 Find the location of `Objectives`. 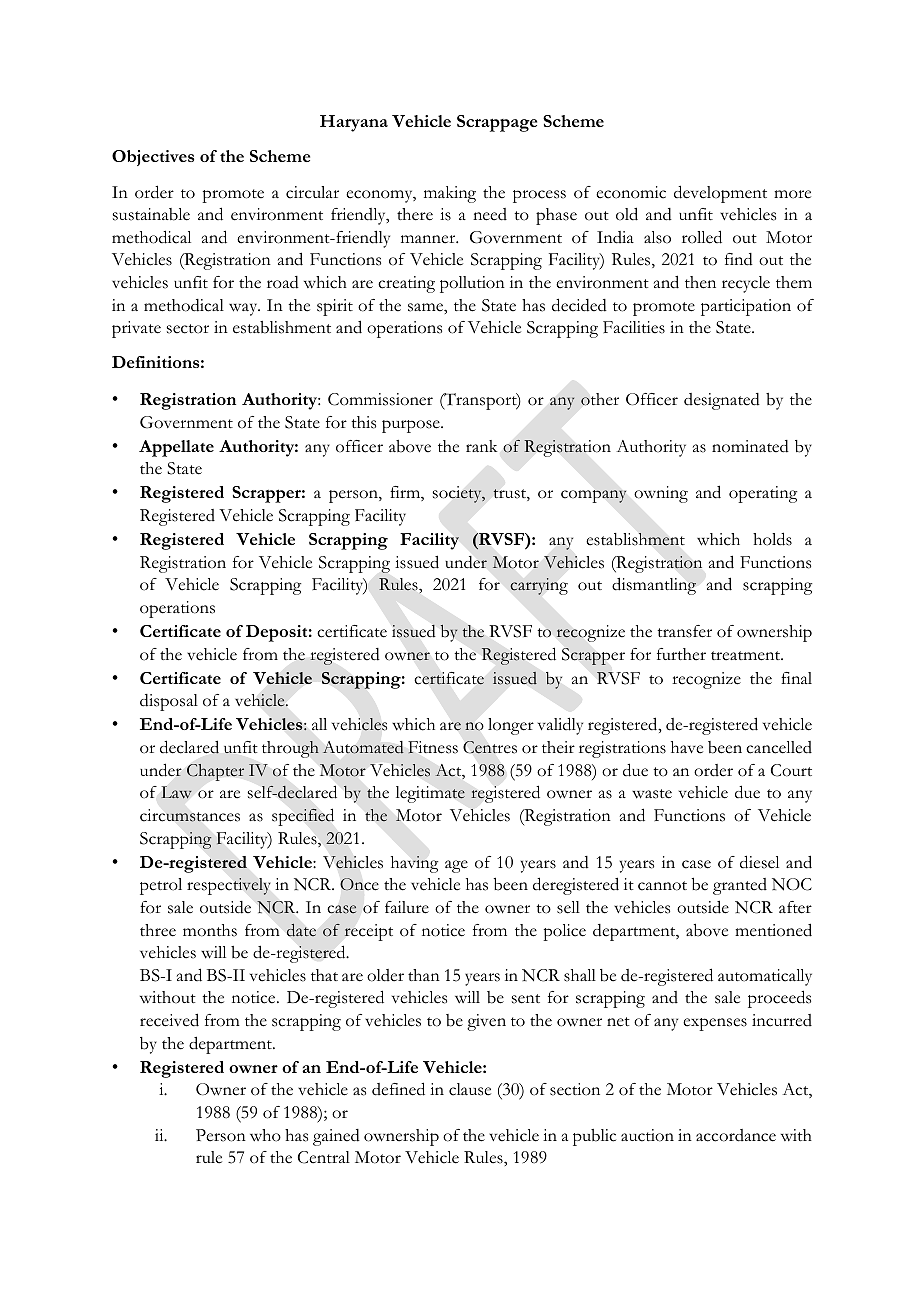

Objectives is located at coordinates (153, 158).
